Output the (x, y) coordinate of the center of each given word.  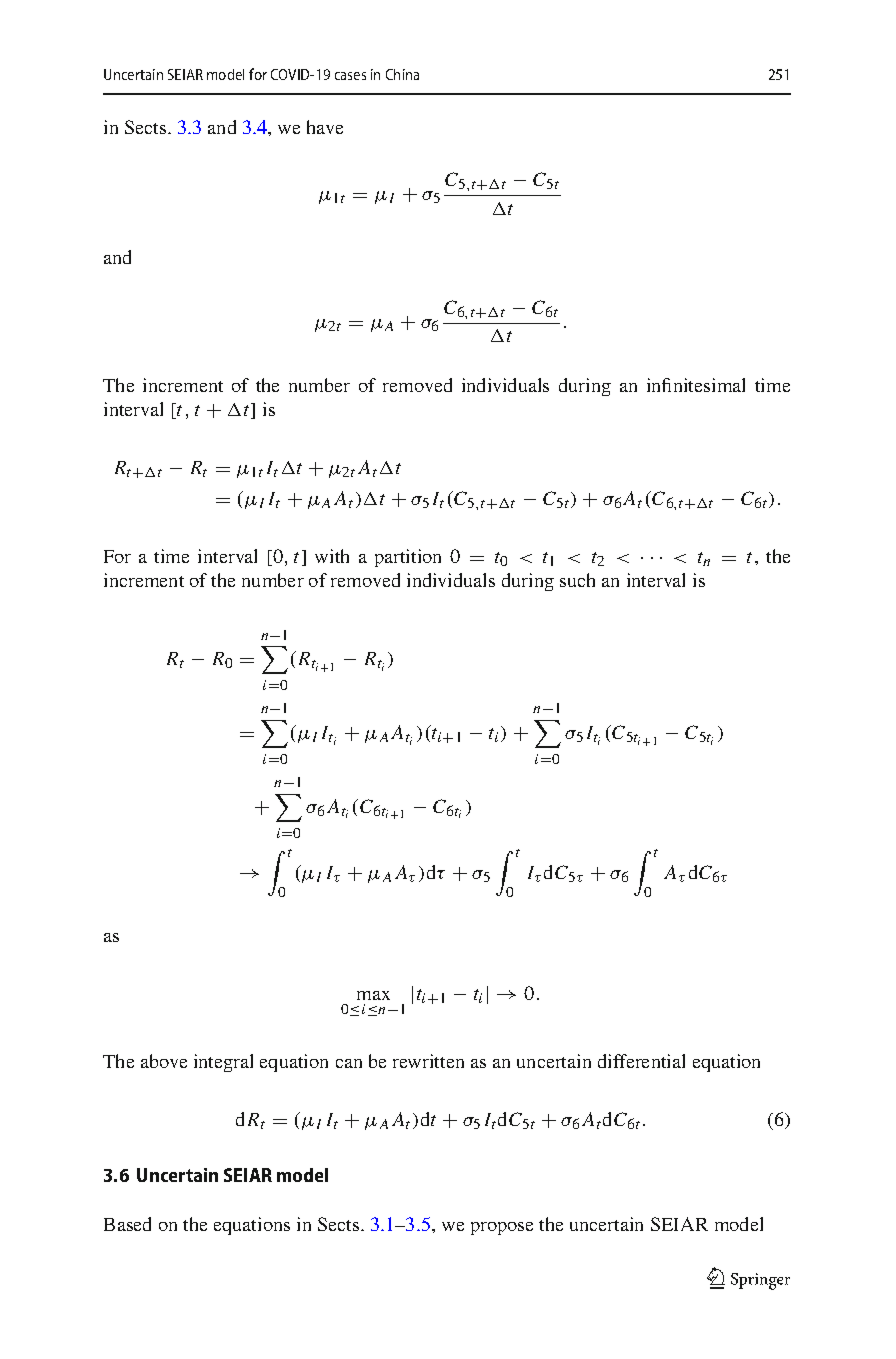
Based (127, 1224)
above (164, 1061)
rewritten (428, 1061)
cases (350, 76)
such (577, 580)
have (325, 127)
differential (641, 1061)
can (349, 1063)
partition (408, 558)
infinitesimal (696, 385)
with (332, 556)
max (373, 995)
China (402, 74)
